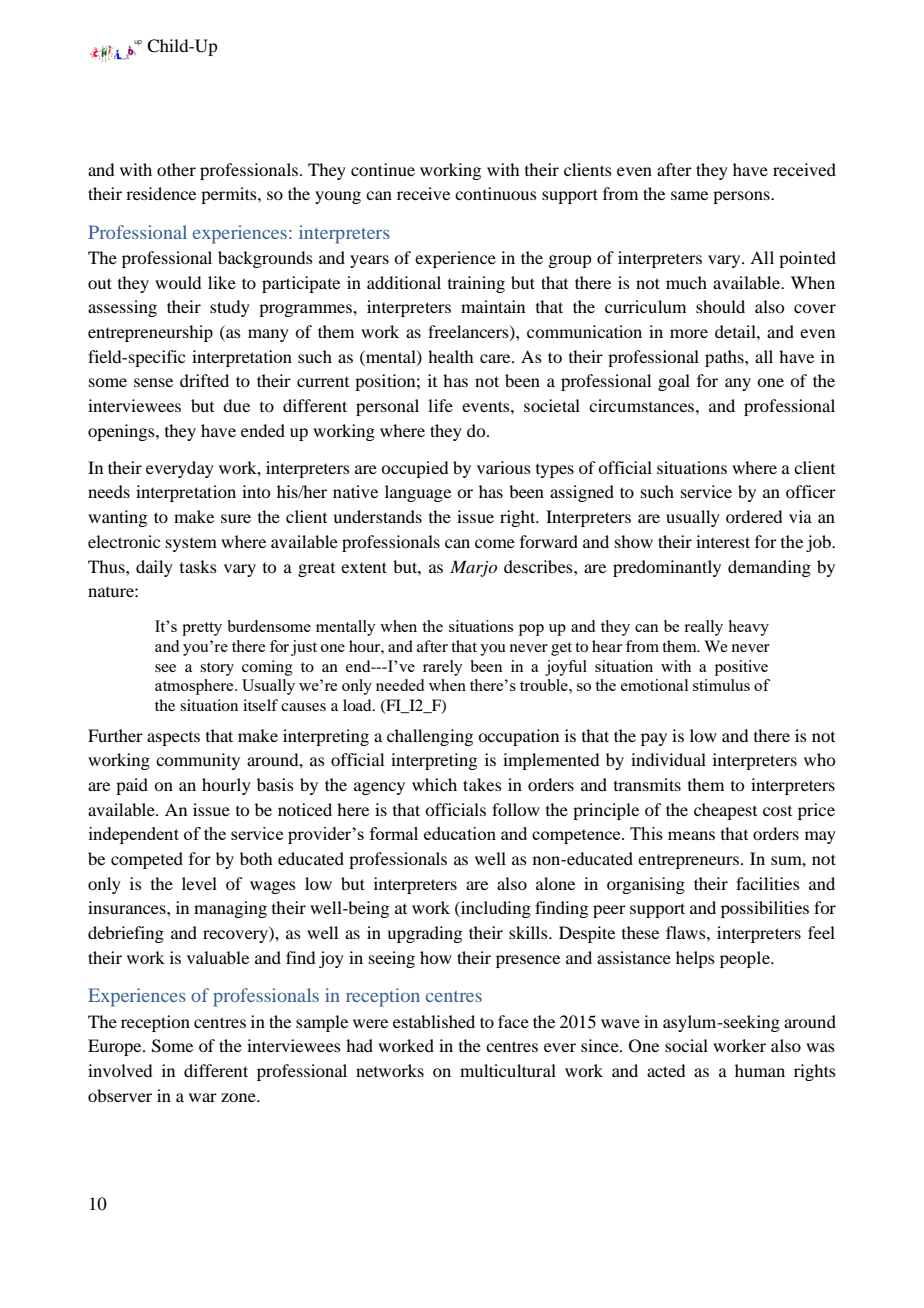  What do you see at coordinates (440, 405) in the screenshot?
I see `life` at bounding box center [440, 405].
